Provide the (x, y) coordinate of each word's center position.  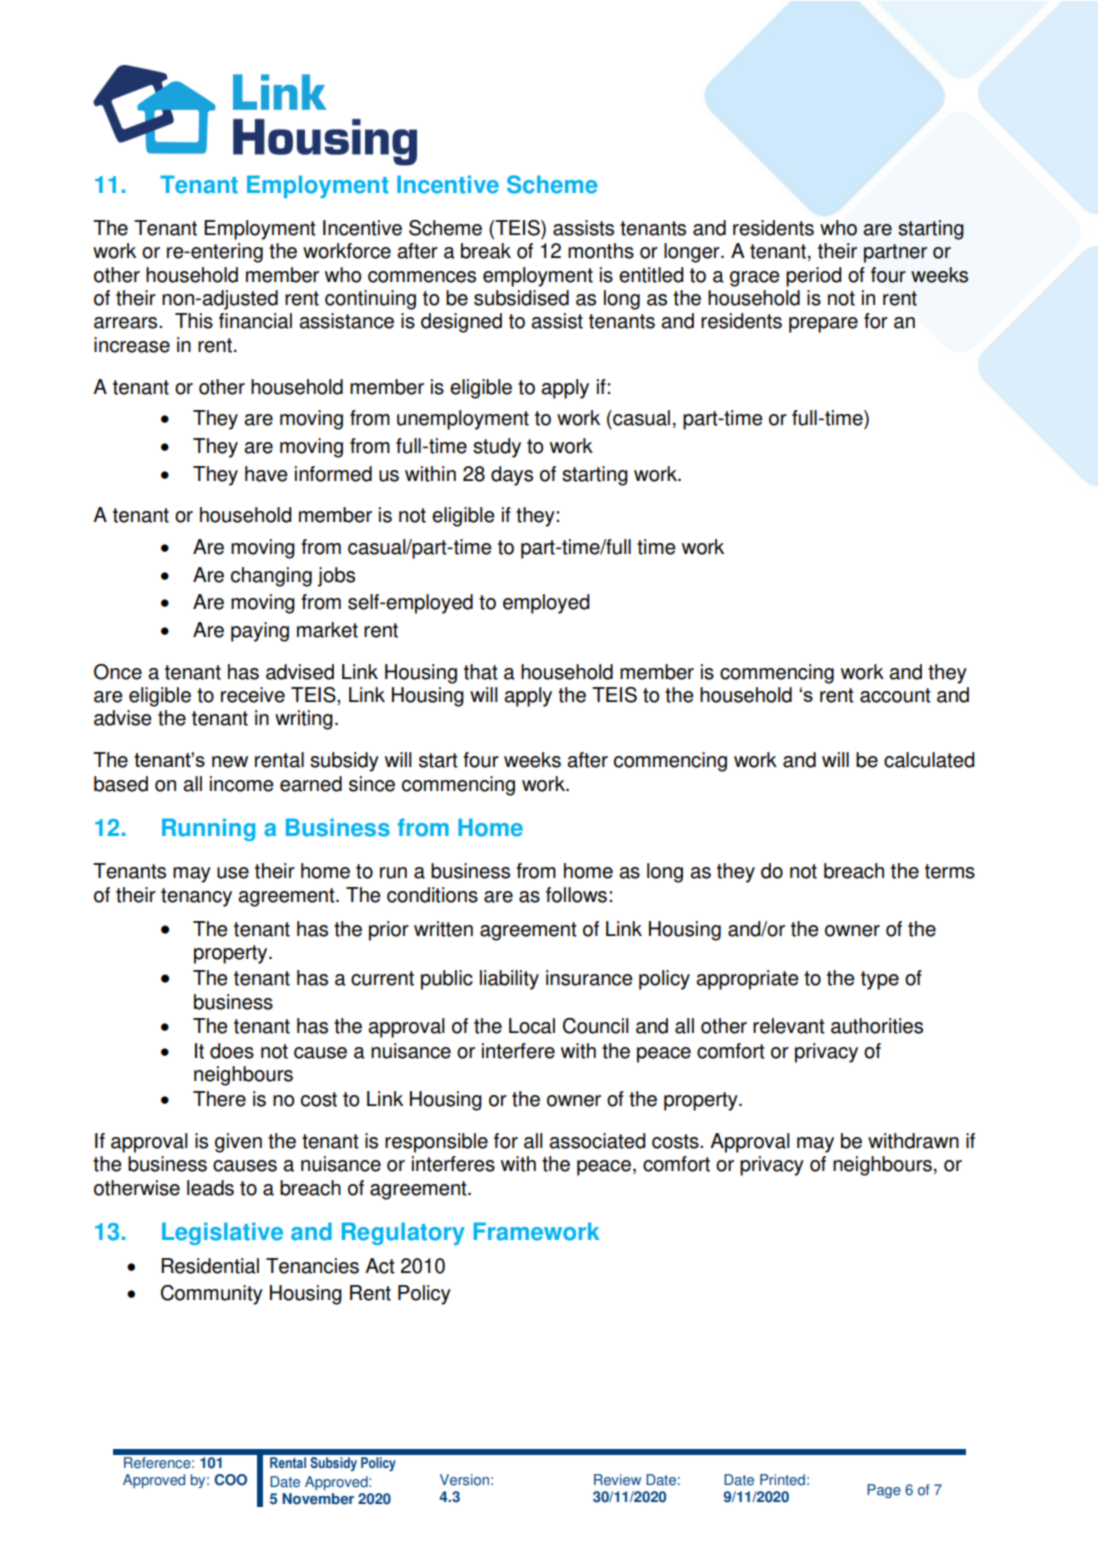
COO (230, 1480)
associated (597, 1141)
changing (271, 577)
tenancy (196, 897)
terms (950, 871)
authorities (877, 1026)
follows (576, 895)
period (814, 277)
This (194, 321)
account (895, 695)
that (481, 672)
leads (210, 1188)
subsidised (521, 298)
